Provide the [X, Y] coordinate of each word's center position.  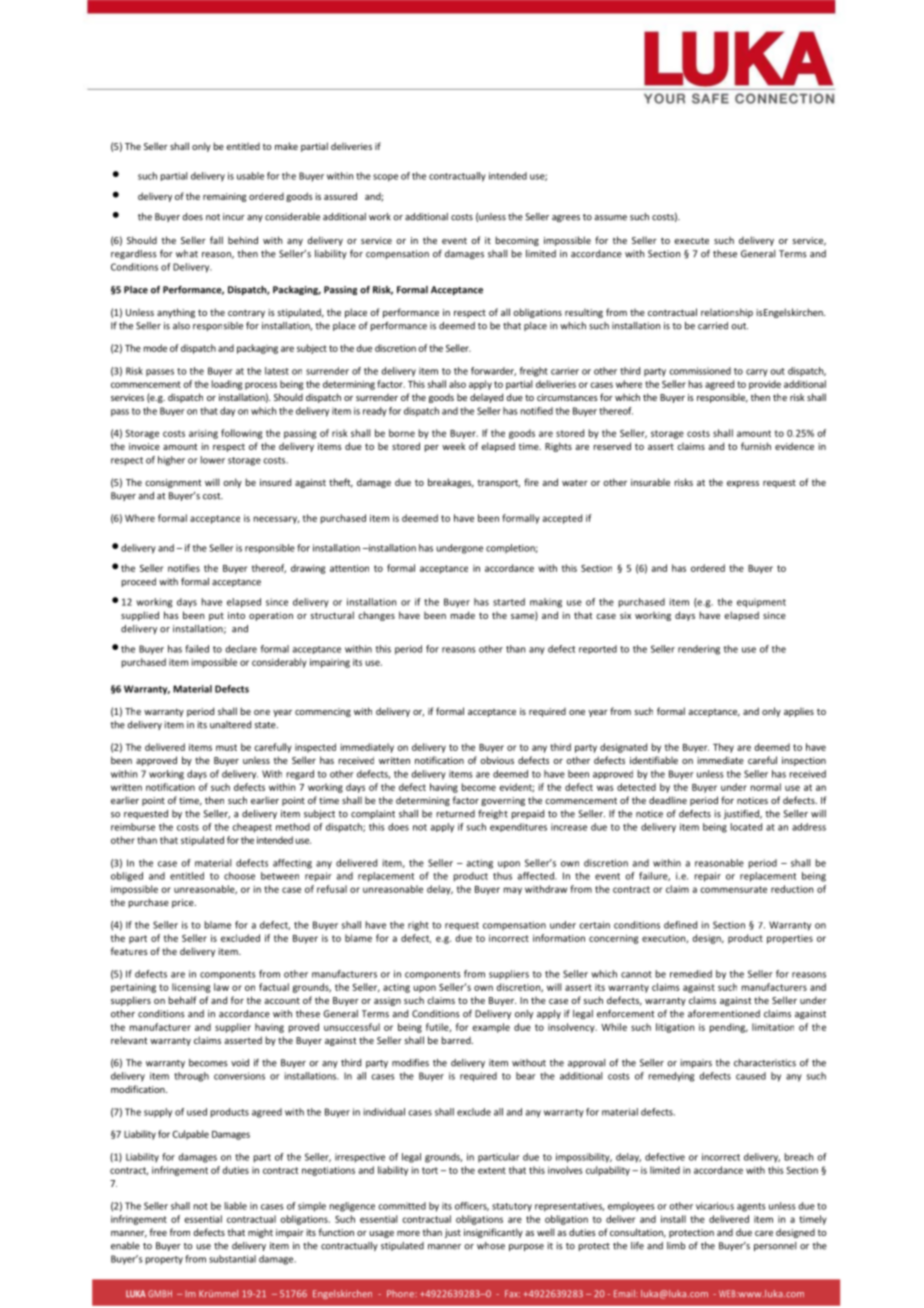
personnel [775, 1246]
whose [491, 1246]
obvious [497, 760]
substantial [232, 1259]
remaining [225, 197]
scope [385, 178]
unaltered [230, 725]
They [723, 748]
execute [691, 240]
